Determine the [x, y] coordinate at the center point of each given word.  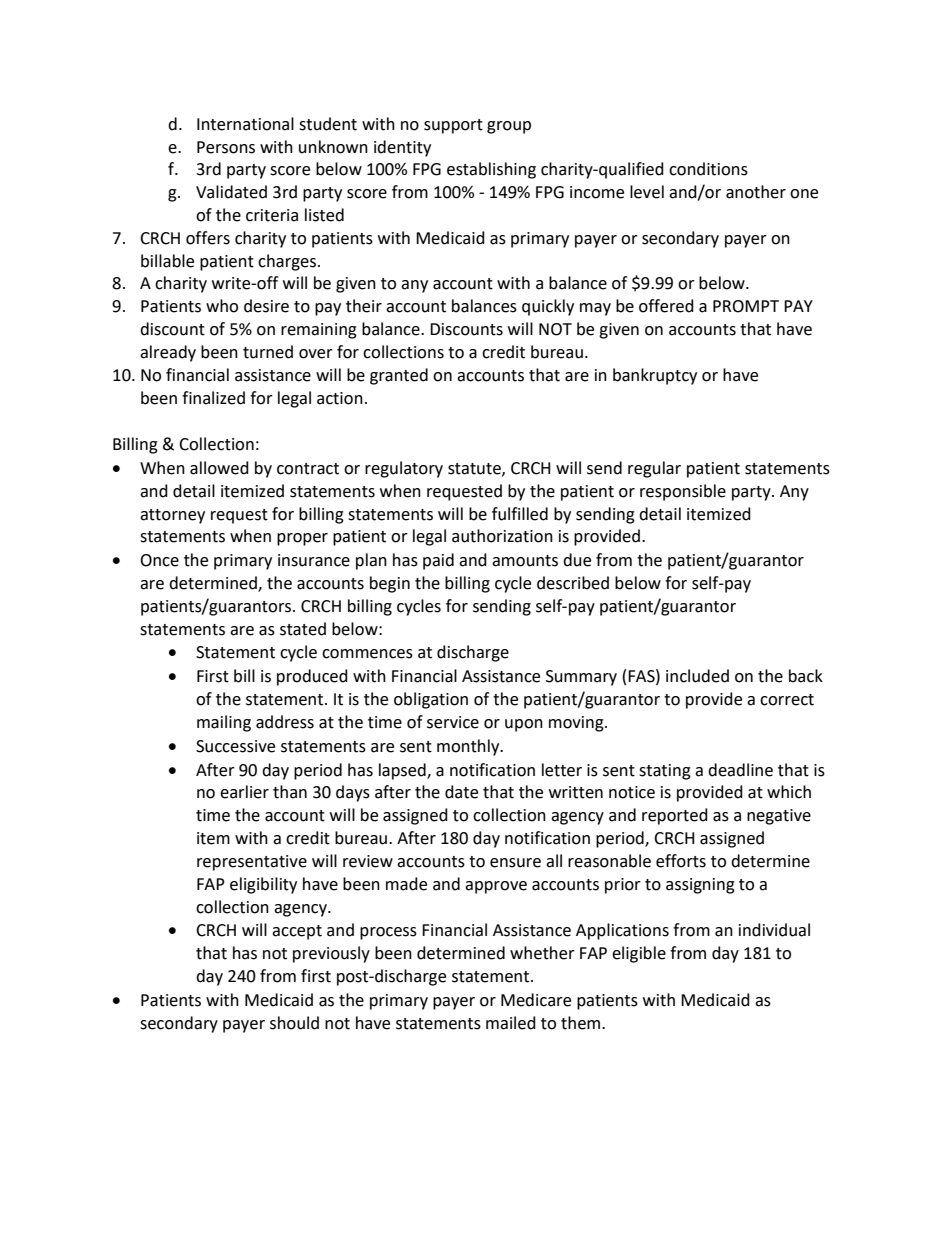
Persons [226, 147]
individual [774, 930]
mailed [511, 1023]
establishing [491, 170]
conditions [708, 169]
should [294, 1023]
